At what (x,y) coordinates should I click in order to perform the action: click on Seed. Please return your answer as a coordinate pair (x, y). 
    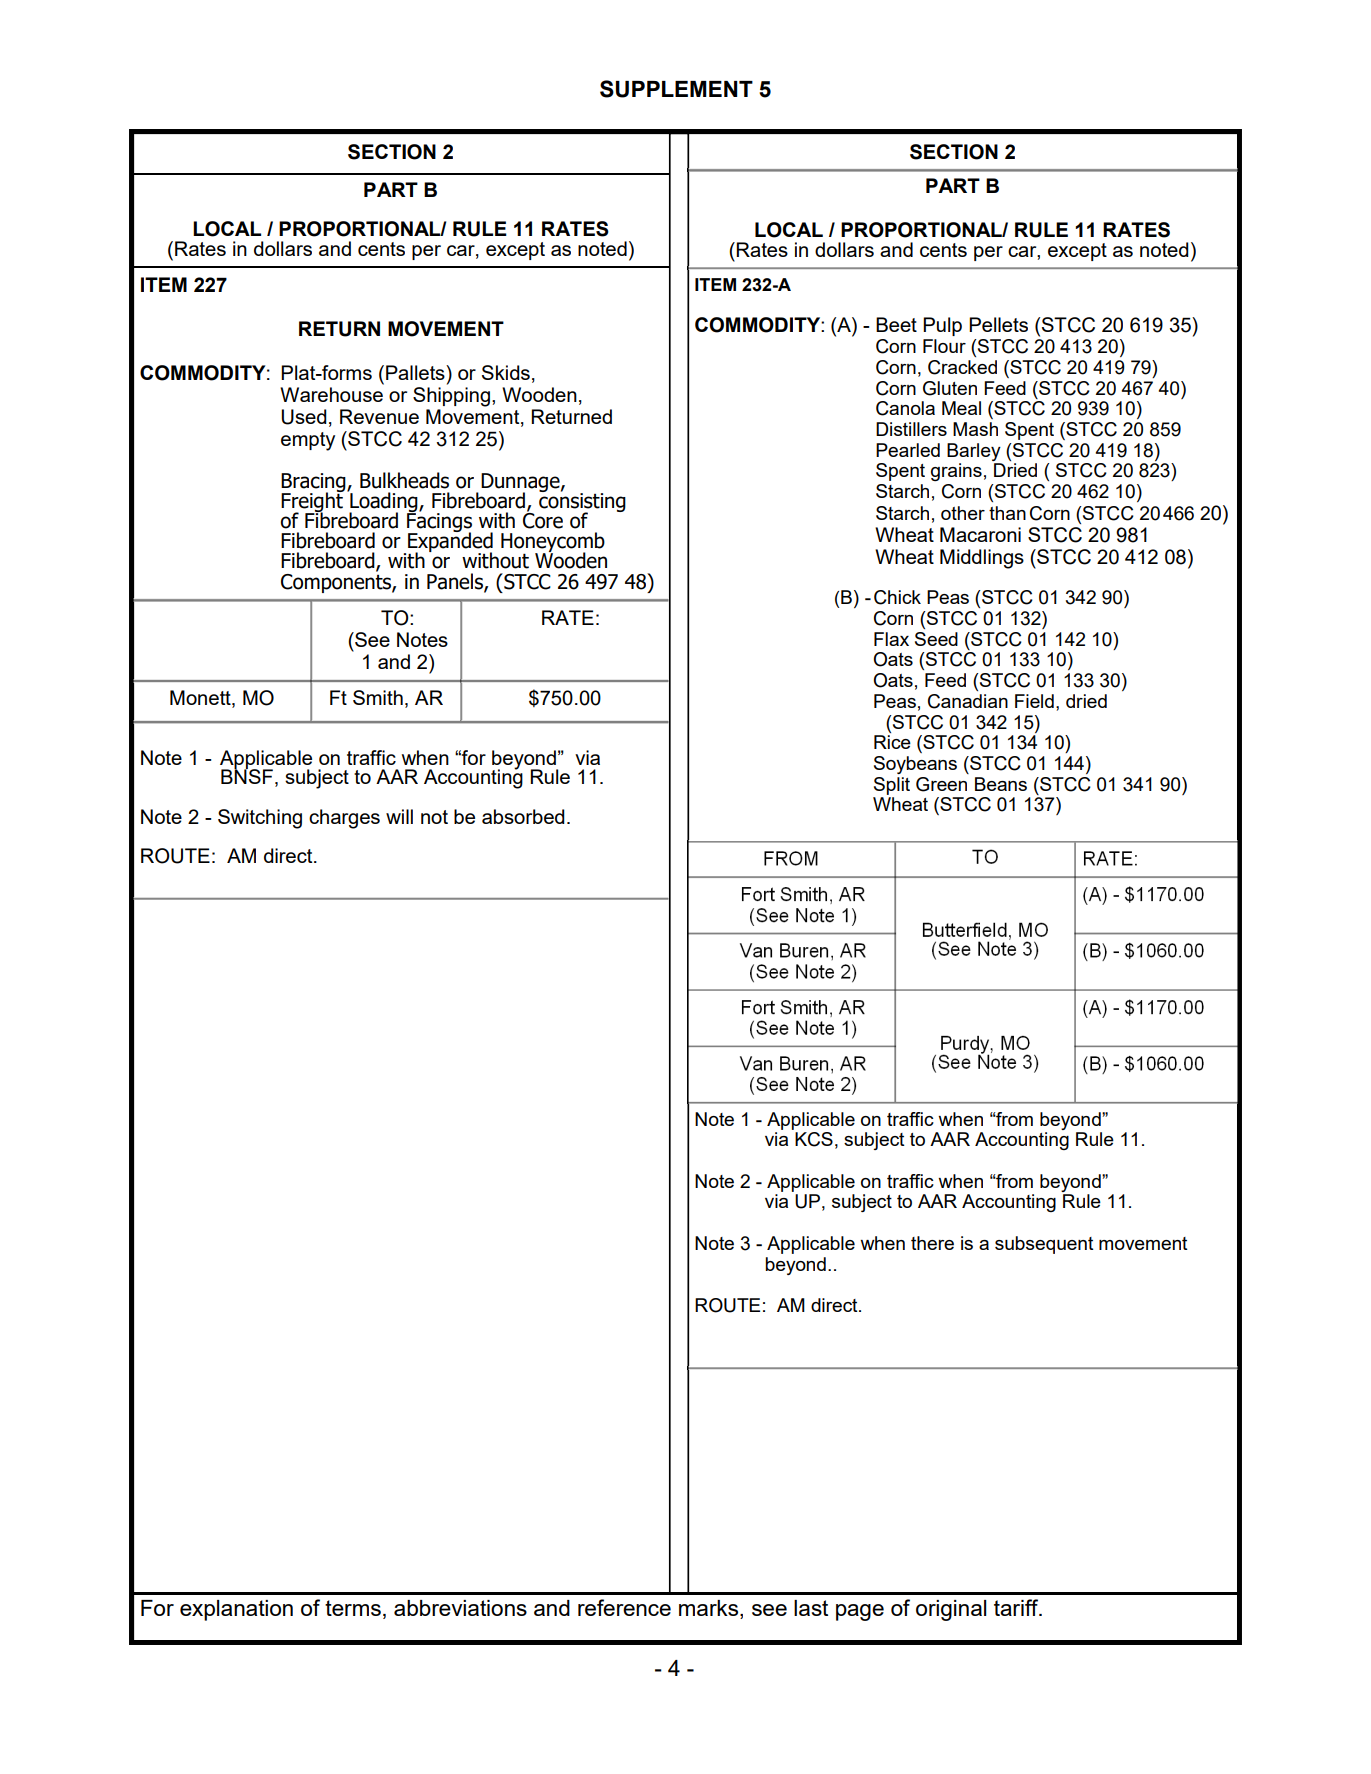
    Looking at the image, I should click on (936, 639).
